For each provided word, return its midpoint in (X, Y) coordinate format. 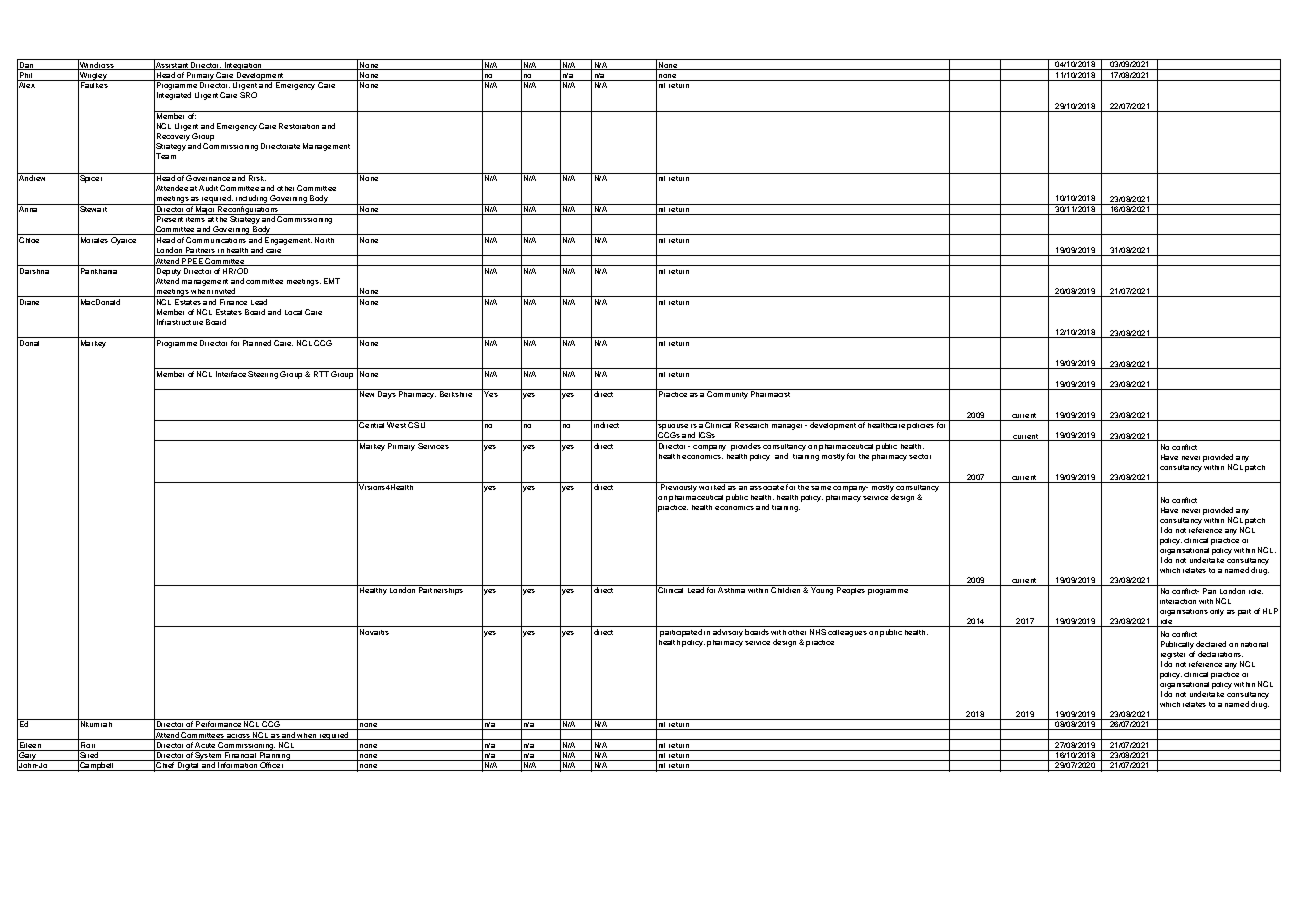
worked (712, 486)
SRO (248, 95)
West (397, 424)
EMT (332, 281)
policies (921, 425)
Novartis (374, 630)
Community (728, 394)
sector (920, 456)
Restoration (299, 126)
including (251, 200)
